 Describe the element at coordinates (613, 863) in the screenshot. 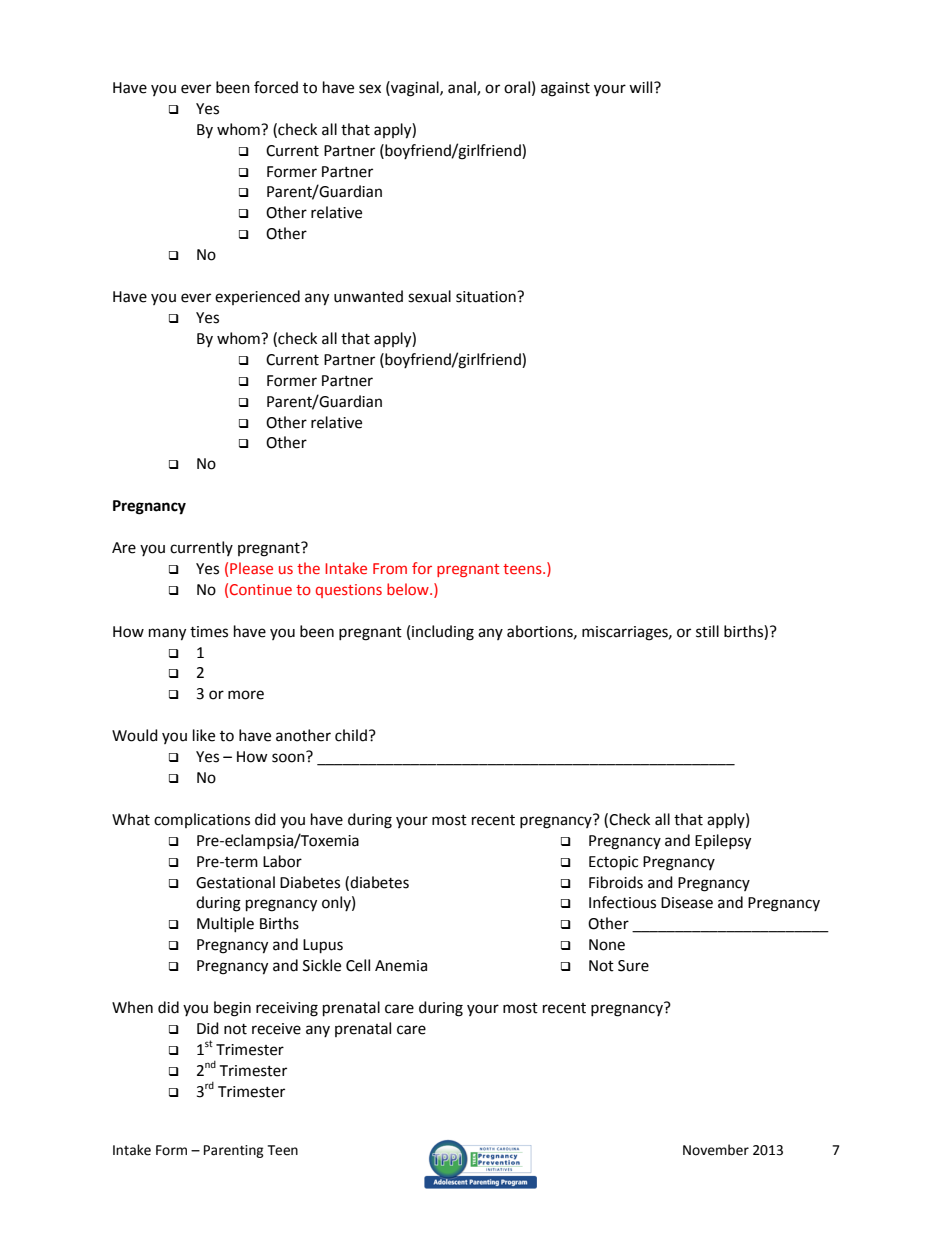

I see `Ectopic` at that location.
